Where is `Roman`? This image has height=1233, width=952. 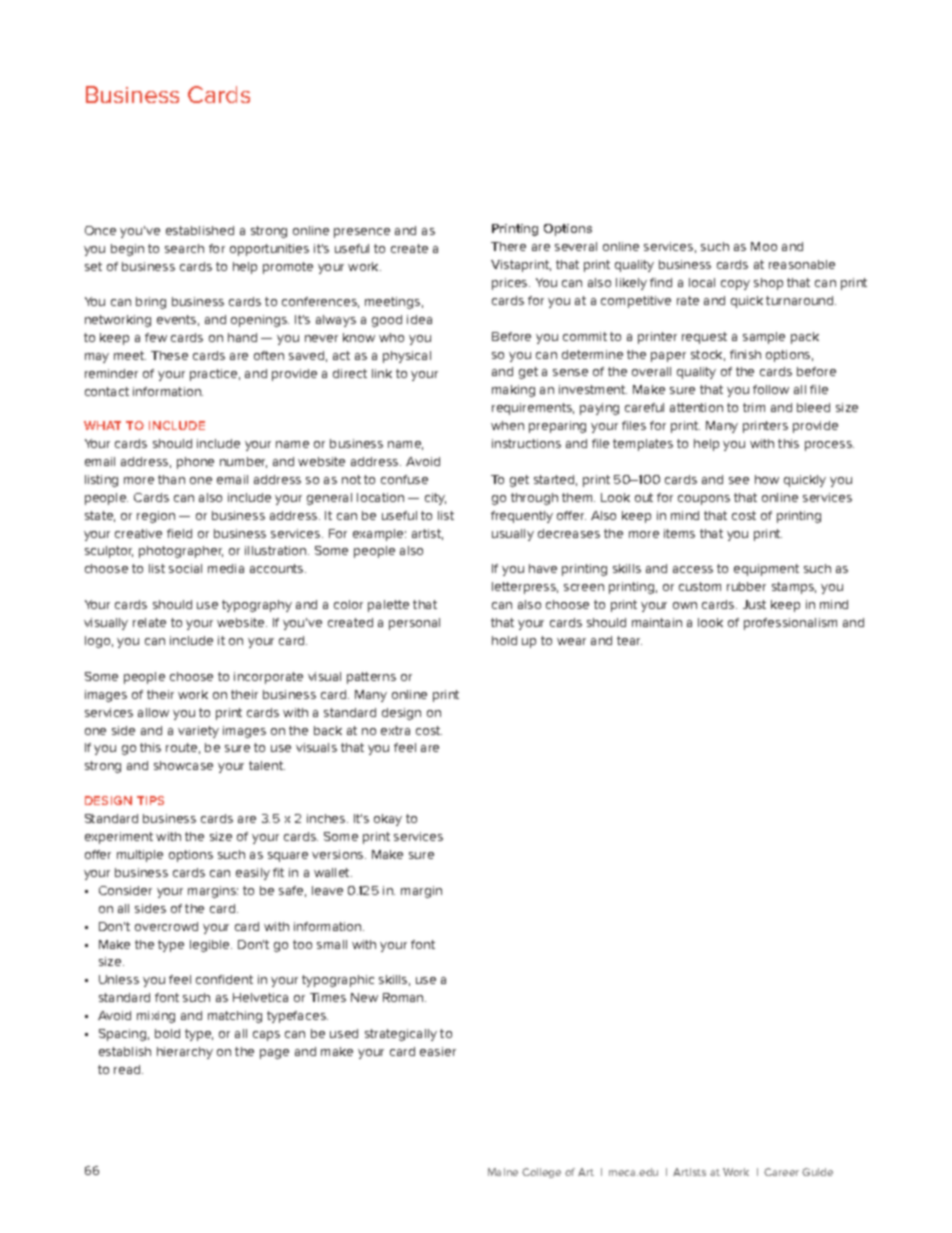 Roman is located at coordinates (404, 997).
